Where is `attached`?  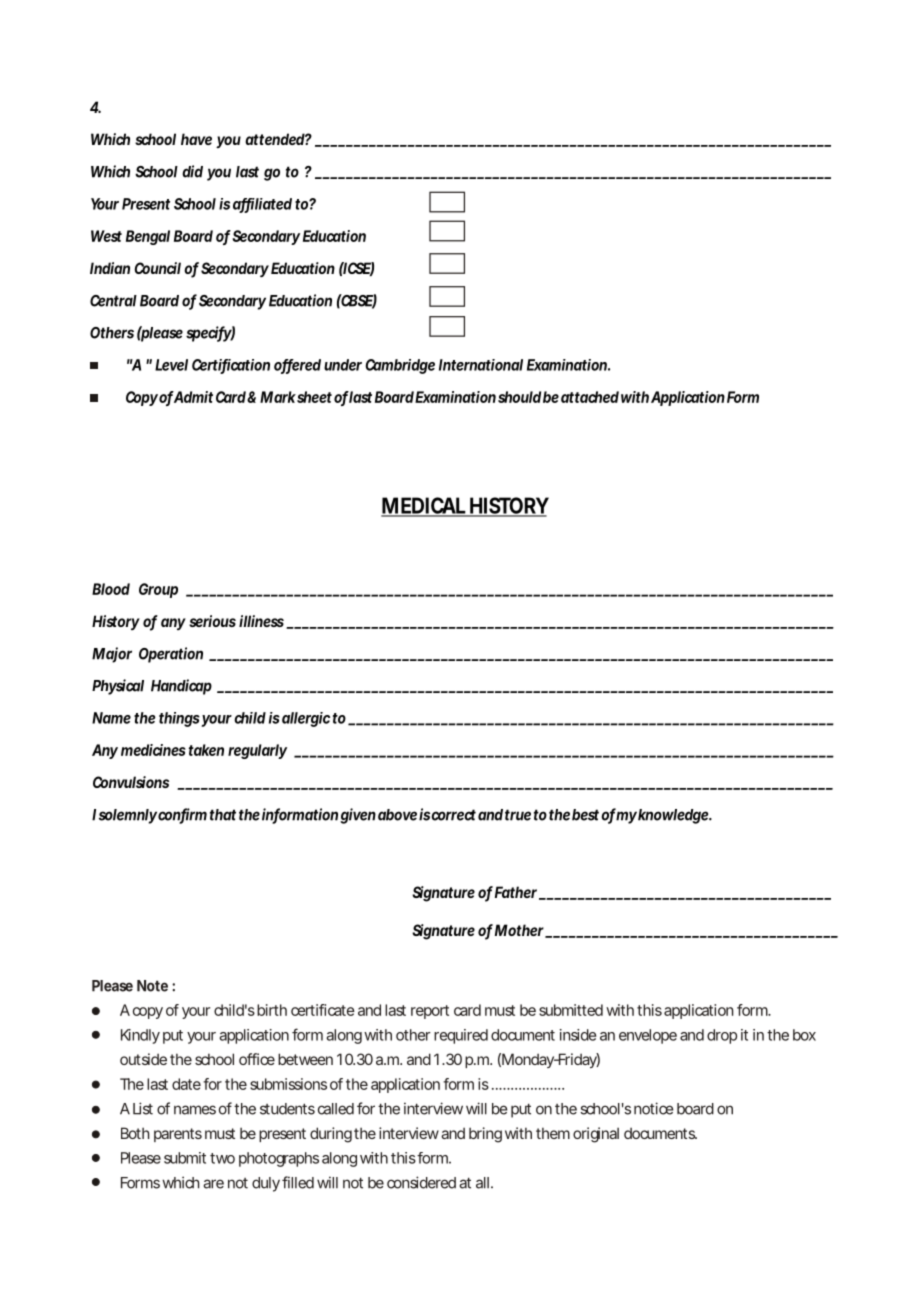 attached is located at coordinates (590, 397).
